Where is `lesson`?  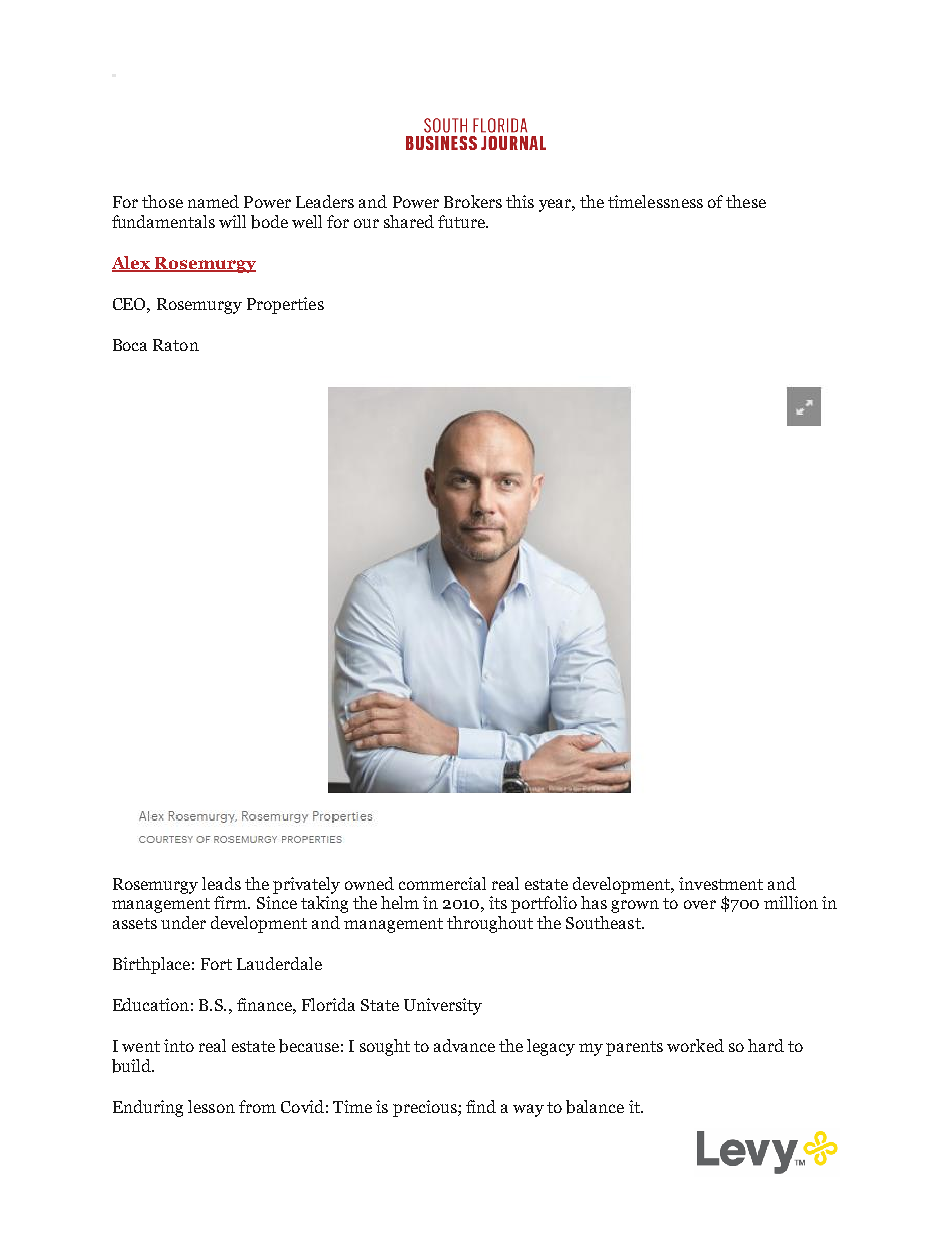 lesson is located at coordinates (211, 1106).
